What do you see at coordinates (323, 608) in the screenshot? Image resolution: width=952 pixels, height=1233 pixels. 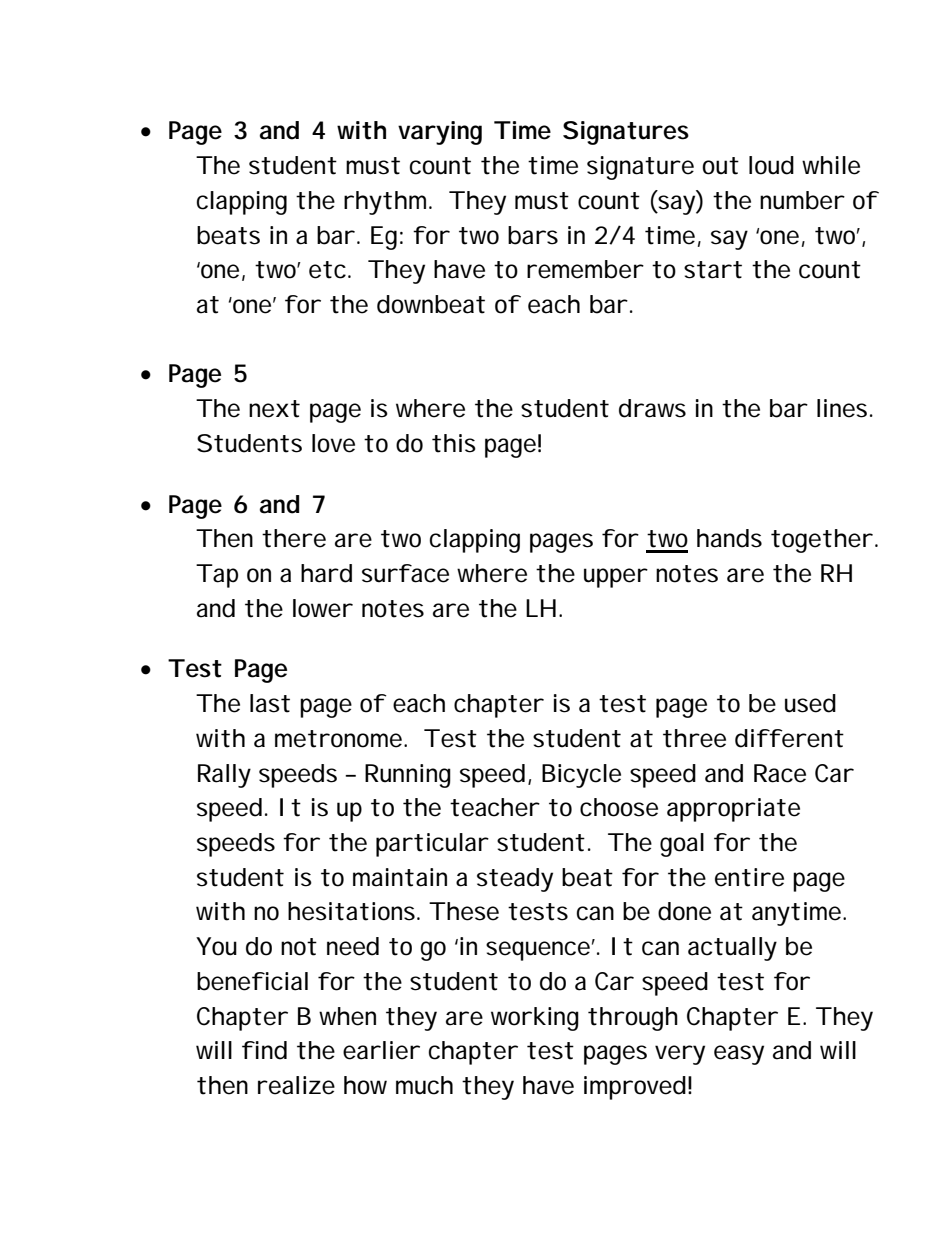 I see `lower` at bounding box center [323, 608].
